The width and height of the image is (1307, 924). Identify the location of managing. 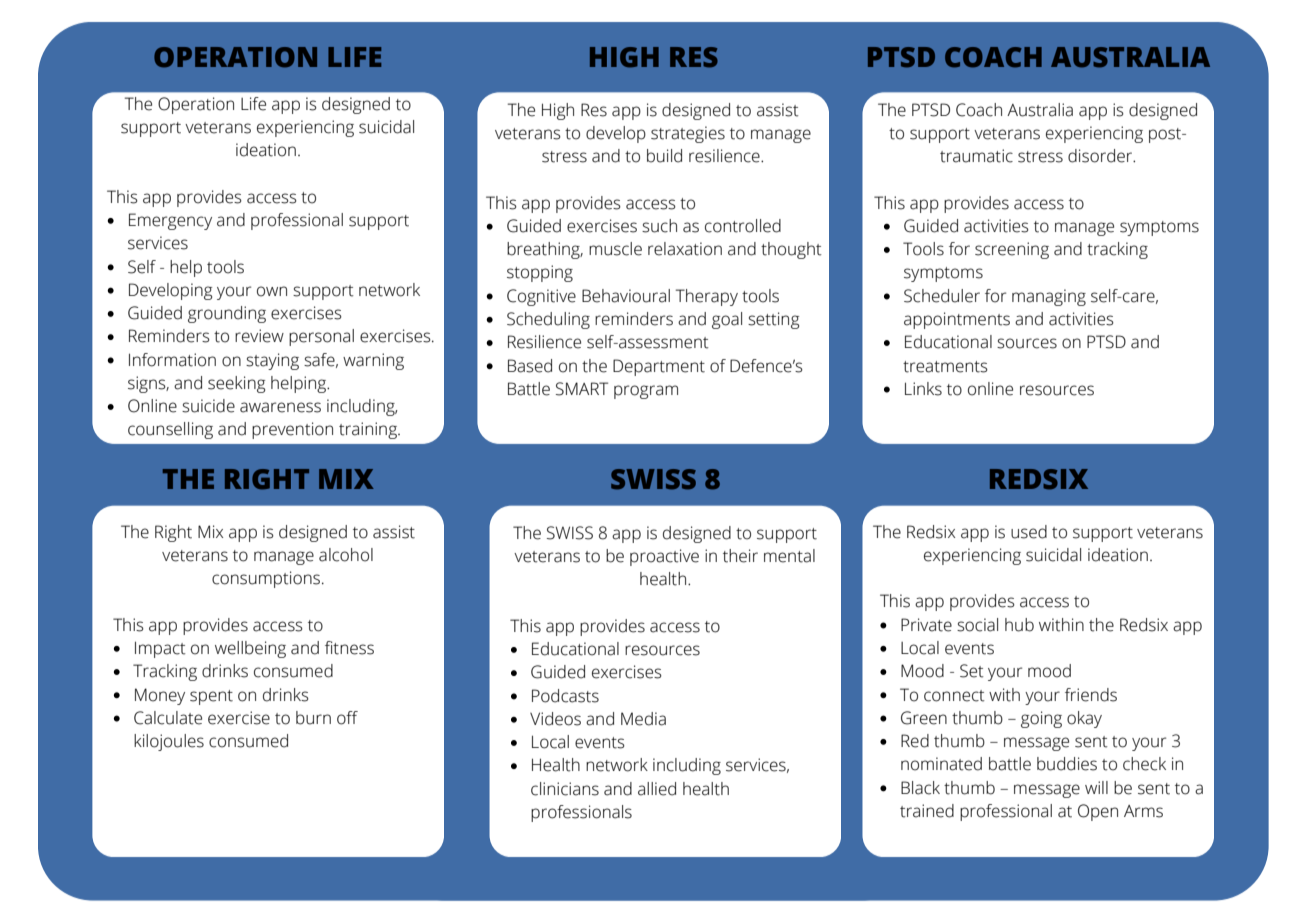
(1049, 297).
